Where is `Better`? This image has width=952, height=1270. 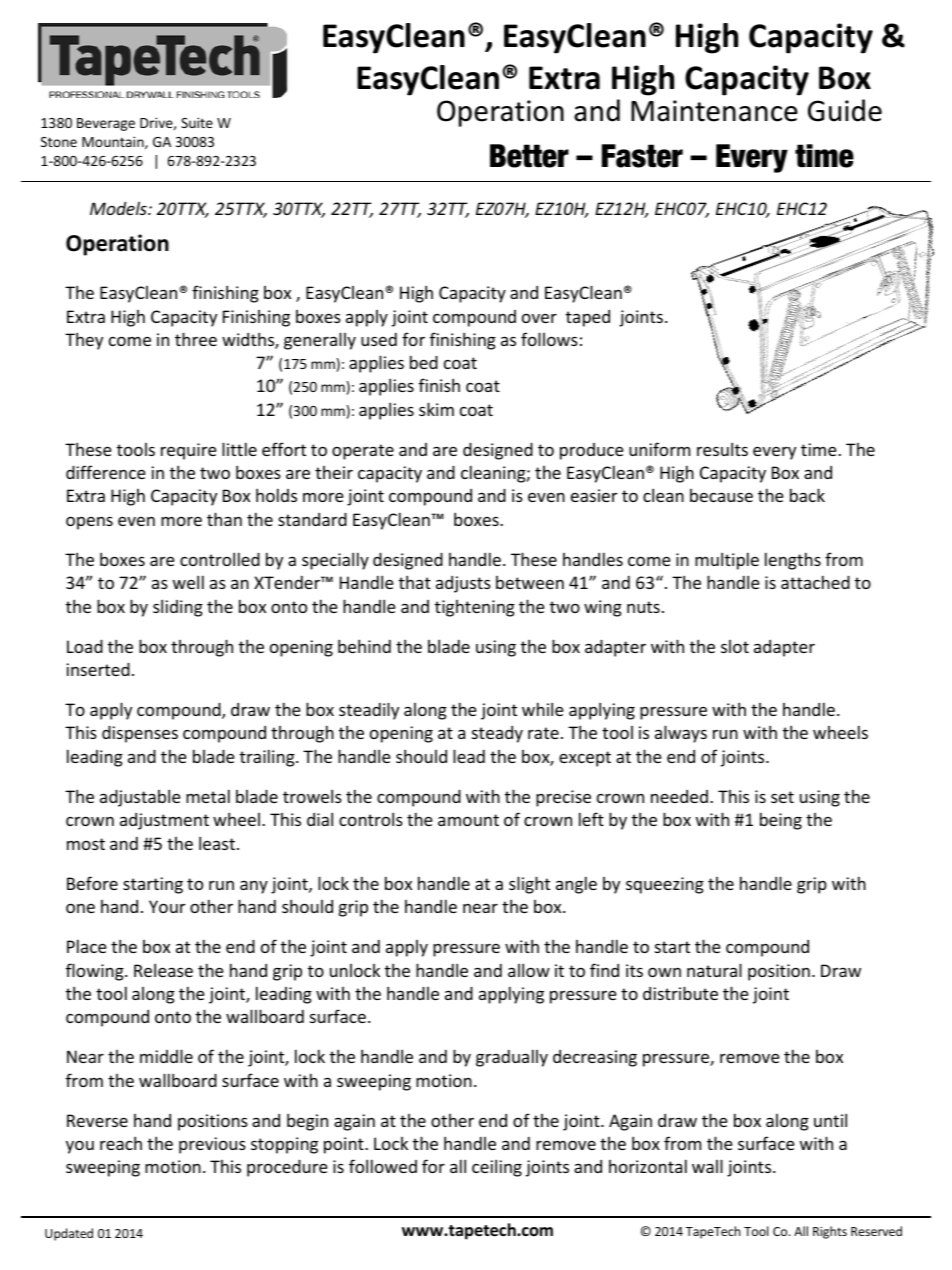 Better is located at coordinates (529, 156).
